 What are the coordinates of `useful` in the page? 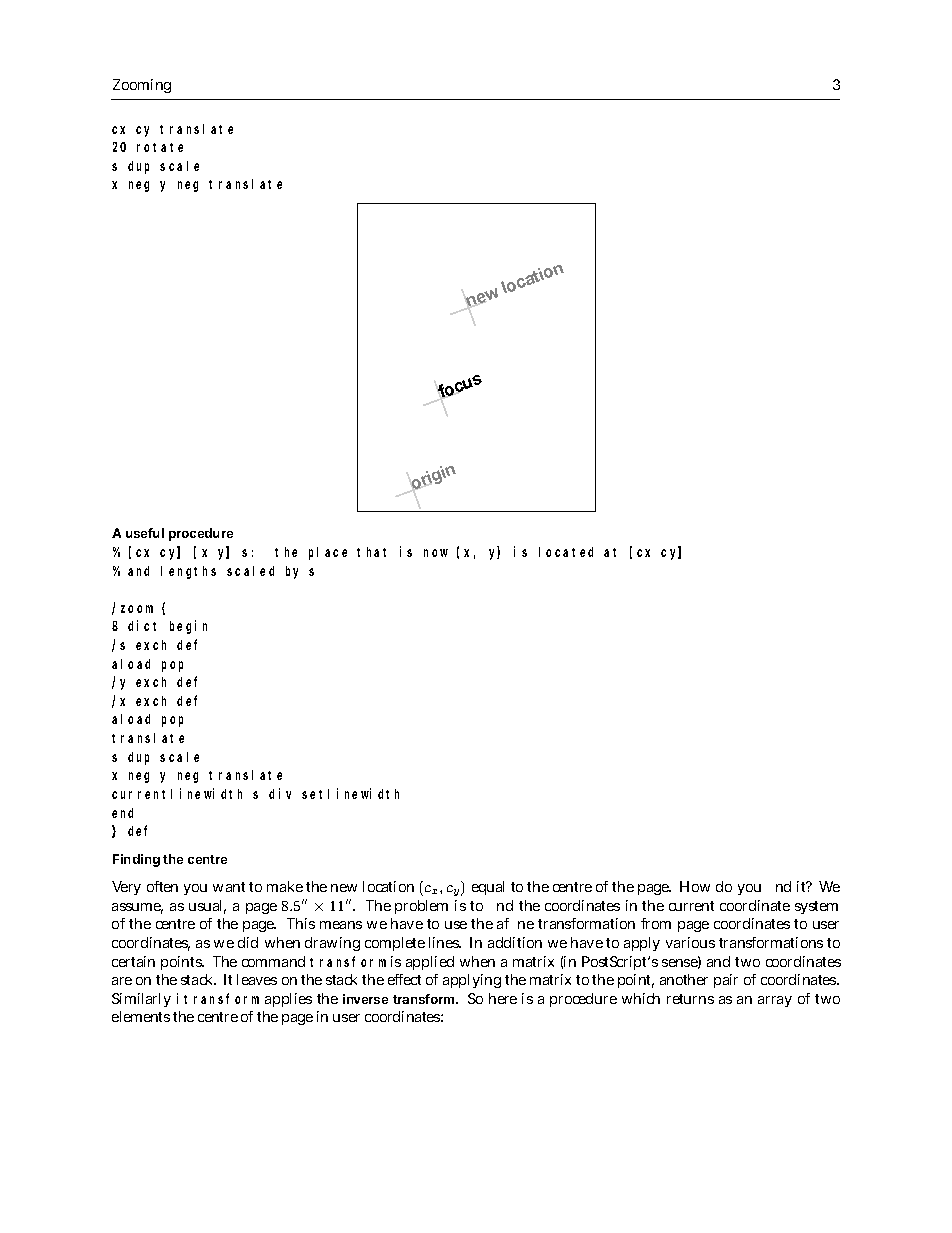 It's located at (145, 533).
